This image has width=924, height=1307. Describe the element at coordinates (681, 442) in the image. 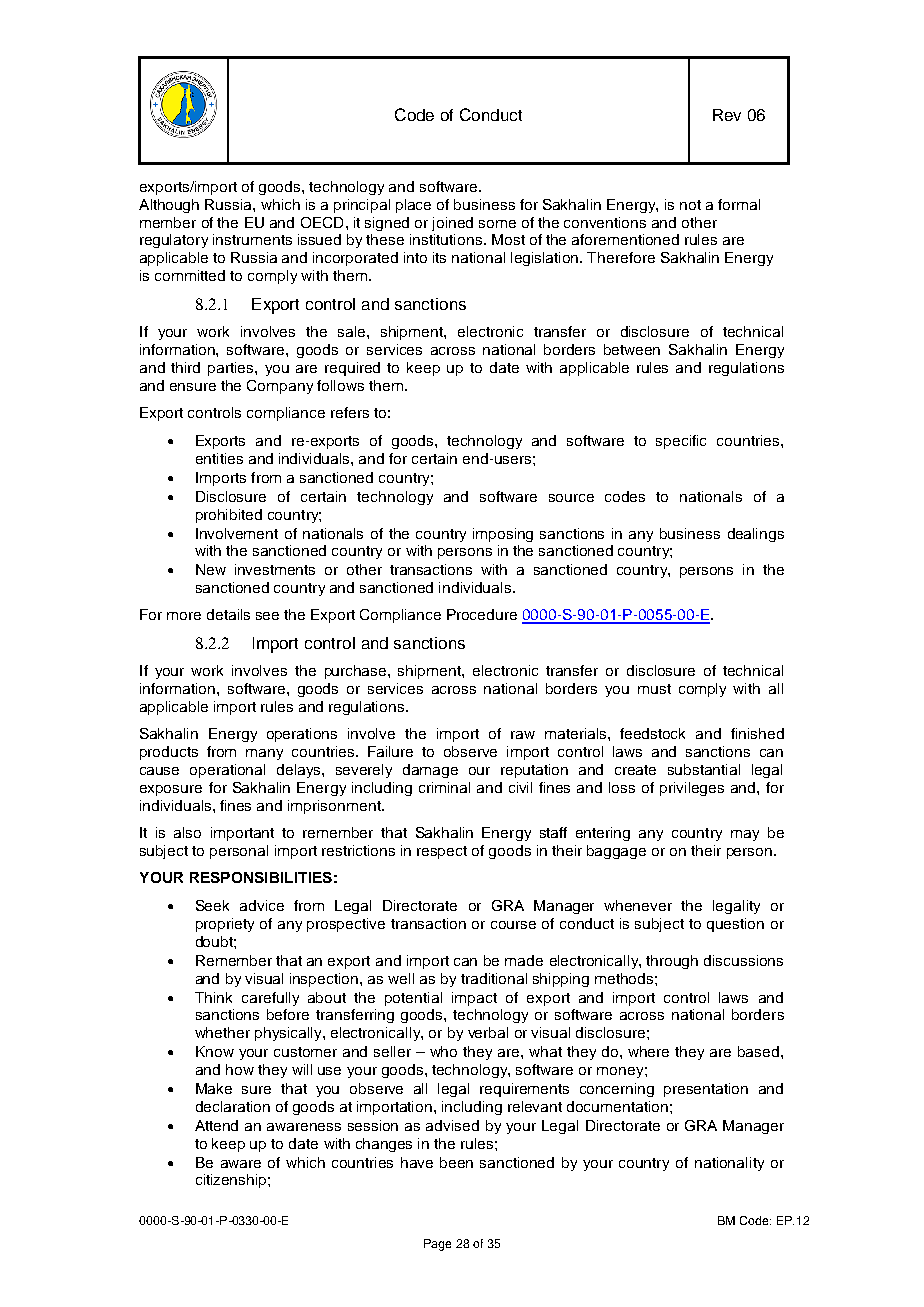

I see `specific` at that location.
